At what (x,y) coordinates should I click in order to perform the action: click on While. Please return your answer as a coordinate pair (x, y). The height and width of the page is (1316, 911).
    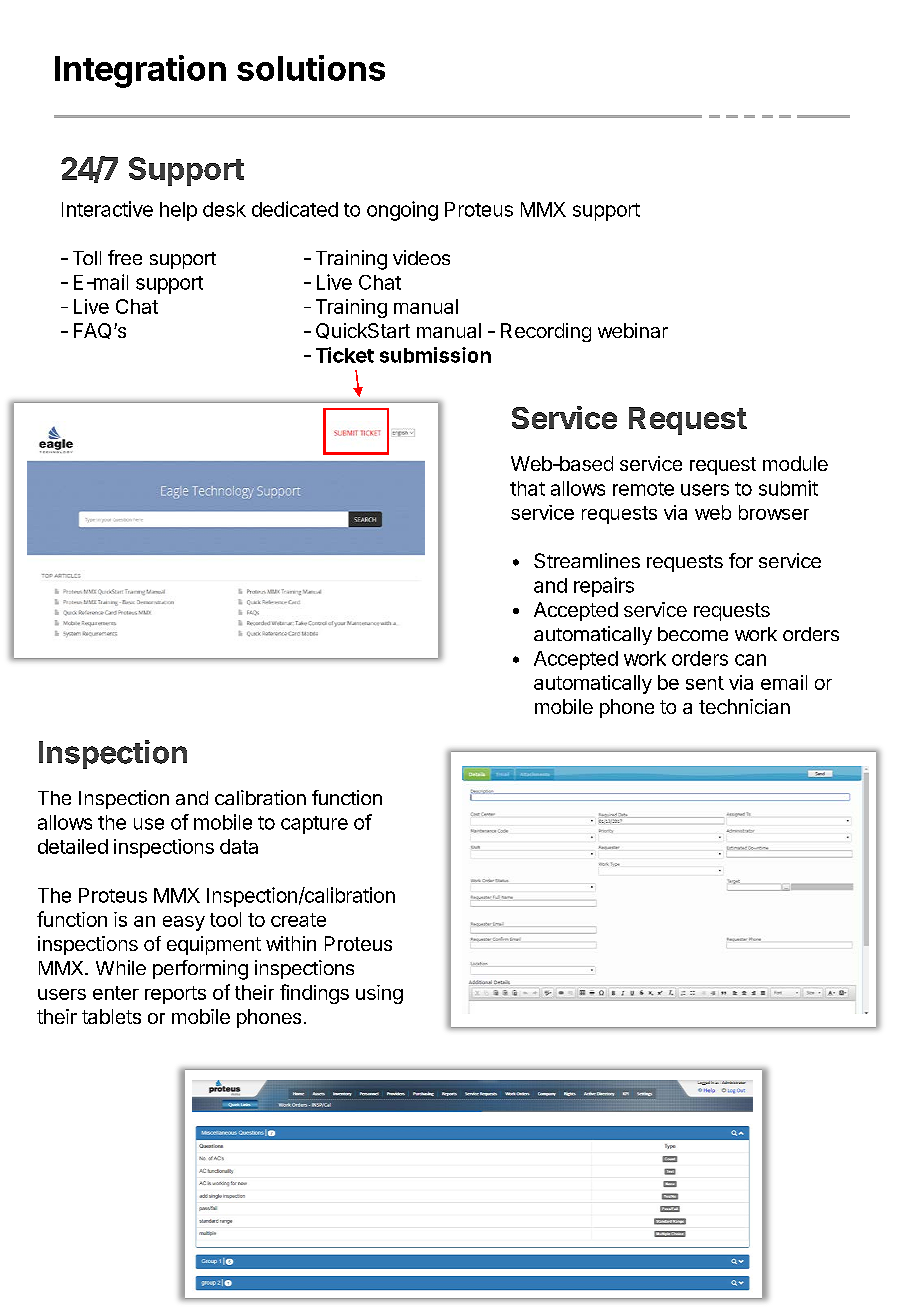
    Looking at the image, I should click on (121, 967).
